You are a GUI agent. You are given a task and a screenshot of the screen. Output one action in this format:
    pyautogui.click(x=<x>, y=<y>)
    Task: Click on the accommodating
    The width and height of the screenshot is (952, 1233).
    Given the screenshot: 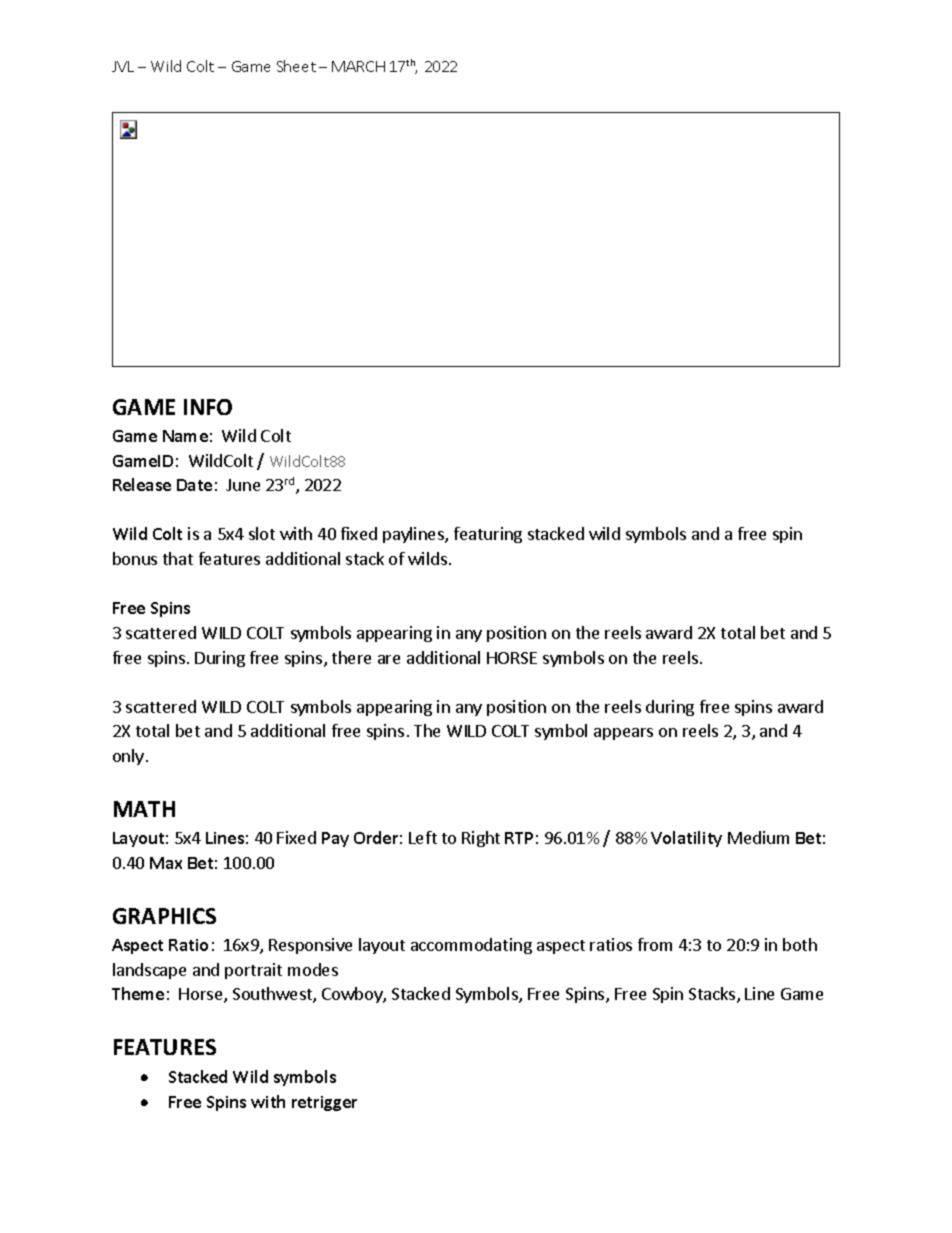 What is the action you would take?
    pyautogui.click(x=471, y=946)
